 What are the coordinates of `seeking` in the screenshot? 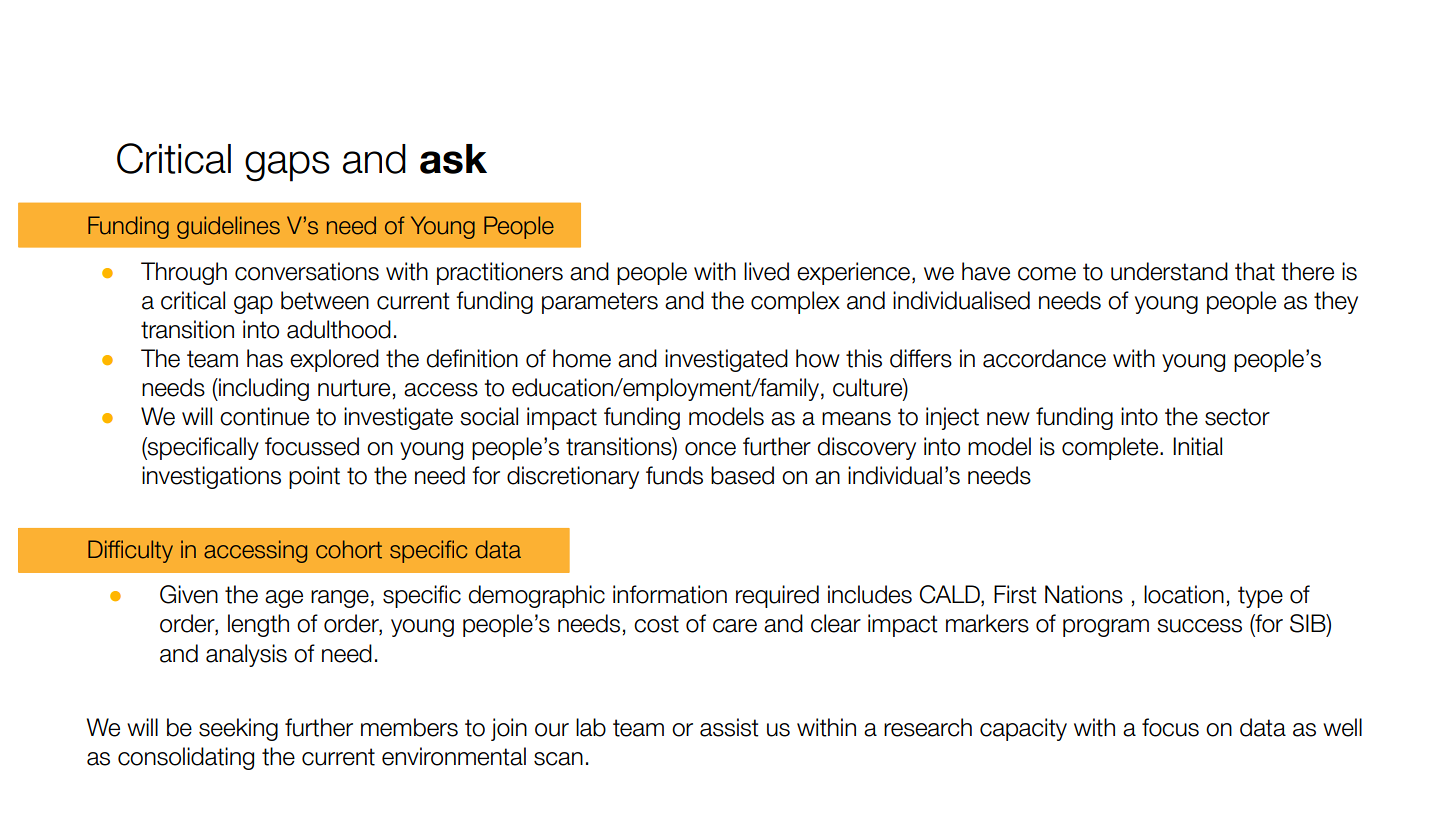 It's located at (238, 729).
